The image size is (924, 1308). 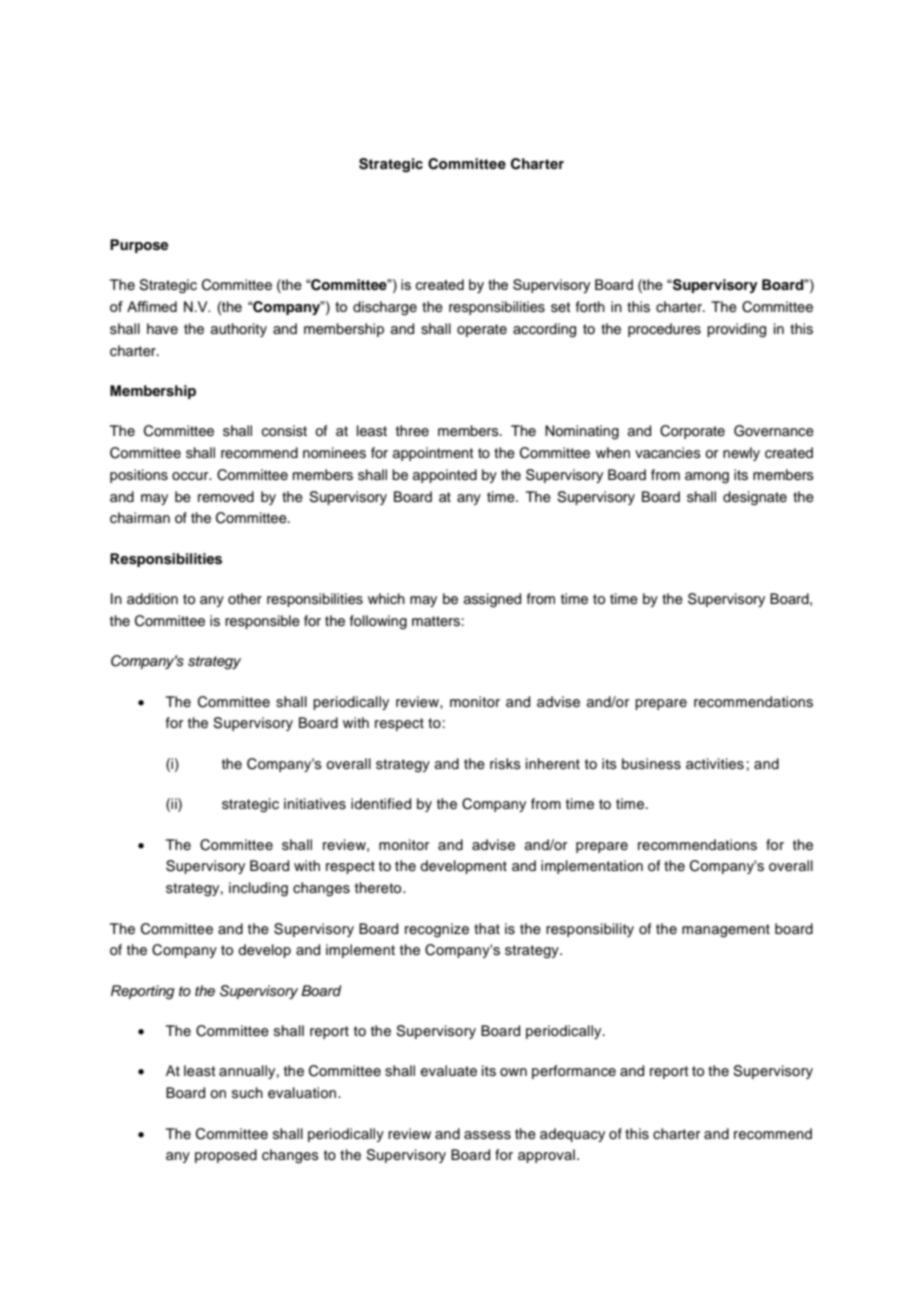 What do you see at coordinates (505, 764) in the image?
I see `risks` at bounding box center [505, 764].
